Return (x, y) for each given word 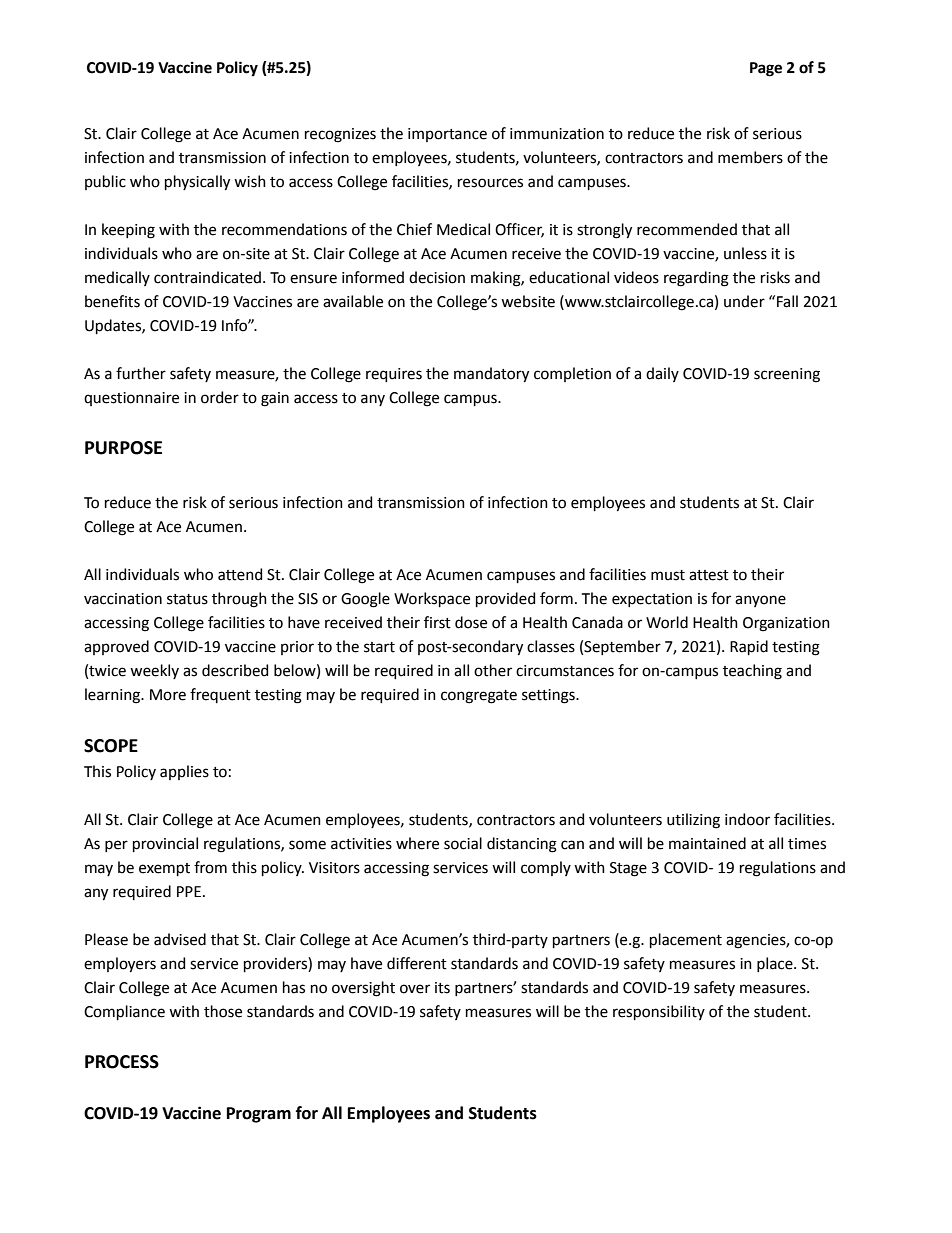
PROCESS (122, 1062)
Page (766, 69)
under (744, 301)
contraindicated (207, 277)
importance (447, 135)
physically (197, 183)
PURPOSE (123, 448)
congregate (479, 697)
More (168, 695)
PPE (189, 891)
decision (437, 277)
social (463, 843)
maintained (707, 843)
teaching (752, 672)
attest (709, 575)
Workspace (432, 599)
